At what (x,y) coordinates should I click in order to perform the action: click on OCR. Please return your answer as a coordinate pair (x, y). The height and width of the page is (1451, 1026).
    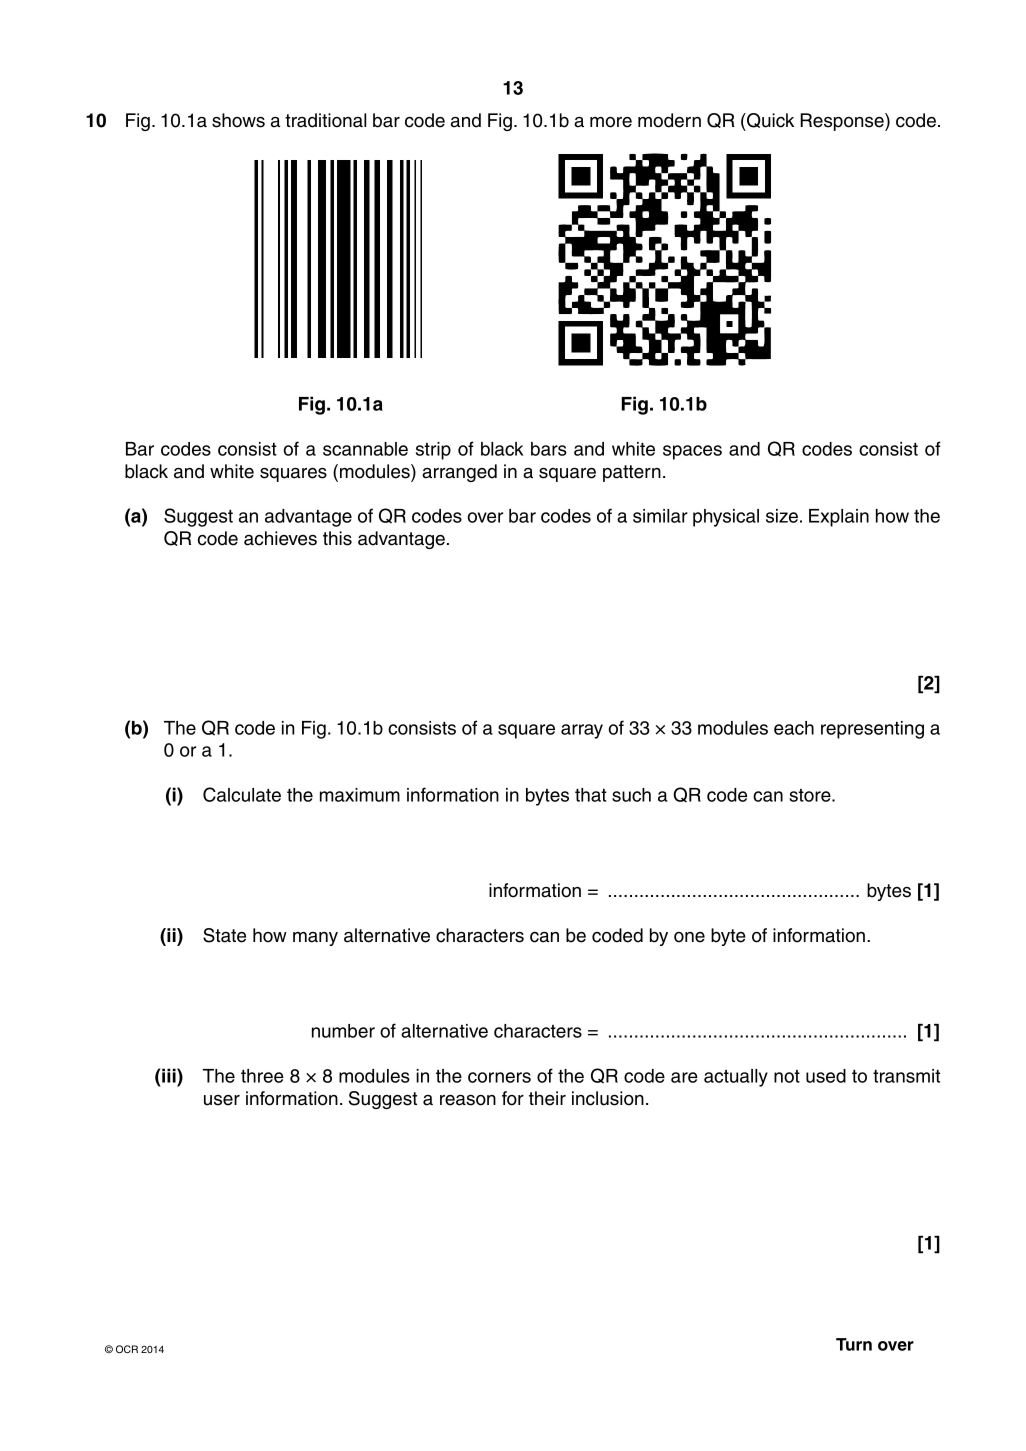
    Looking at the image, I should click on (127, 1349).
